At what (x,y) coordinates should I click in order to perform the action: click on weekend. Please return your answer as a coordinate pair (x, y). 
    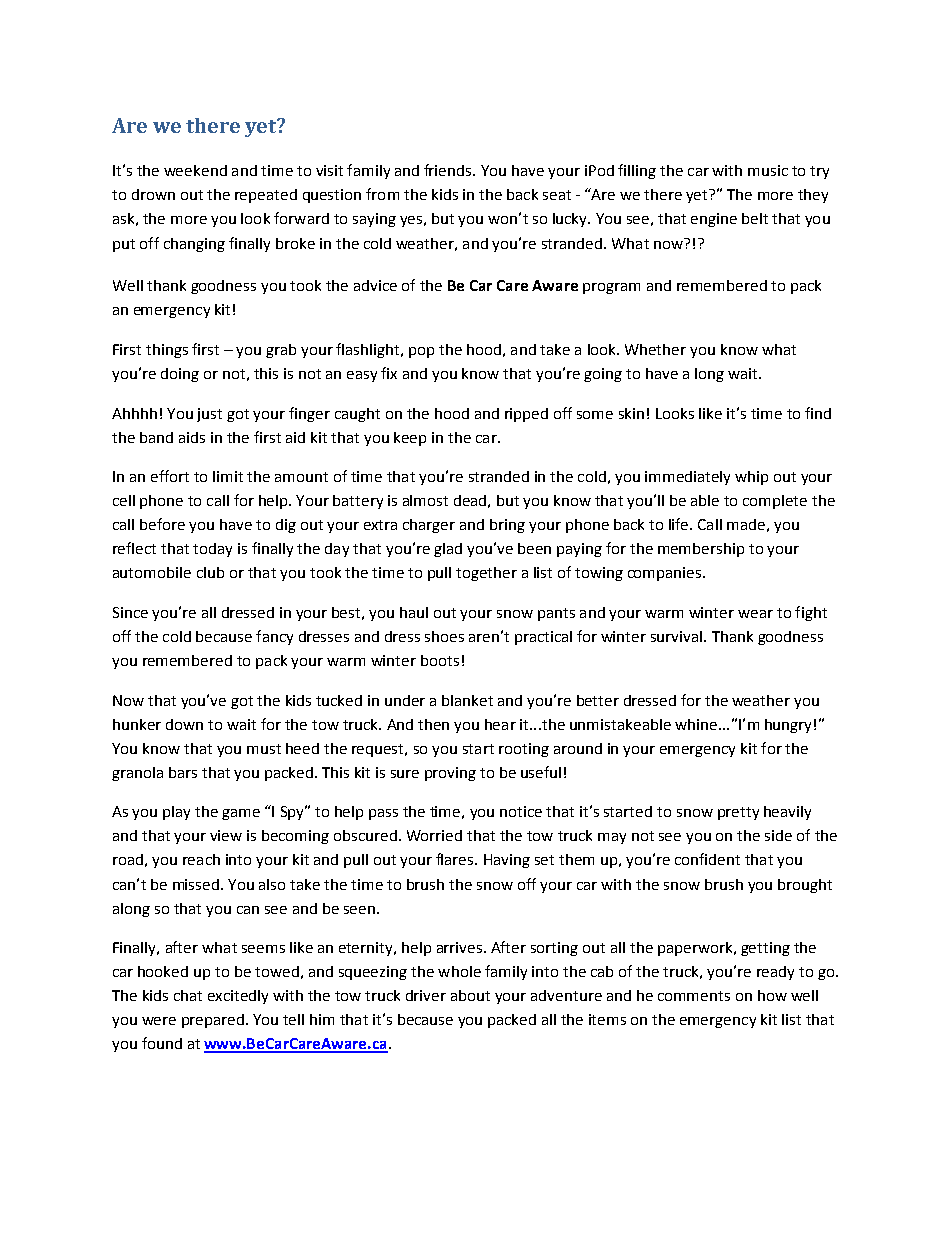
    Looking at the image, I should click on (195, 170).
